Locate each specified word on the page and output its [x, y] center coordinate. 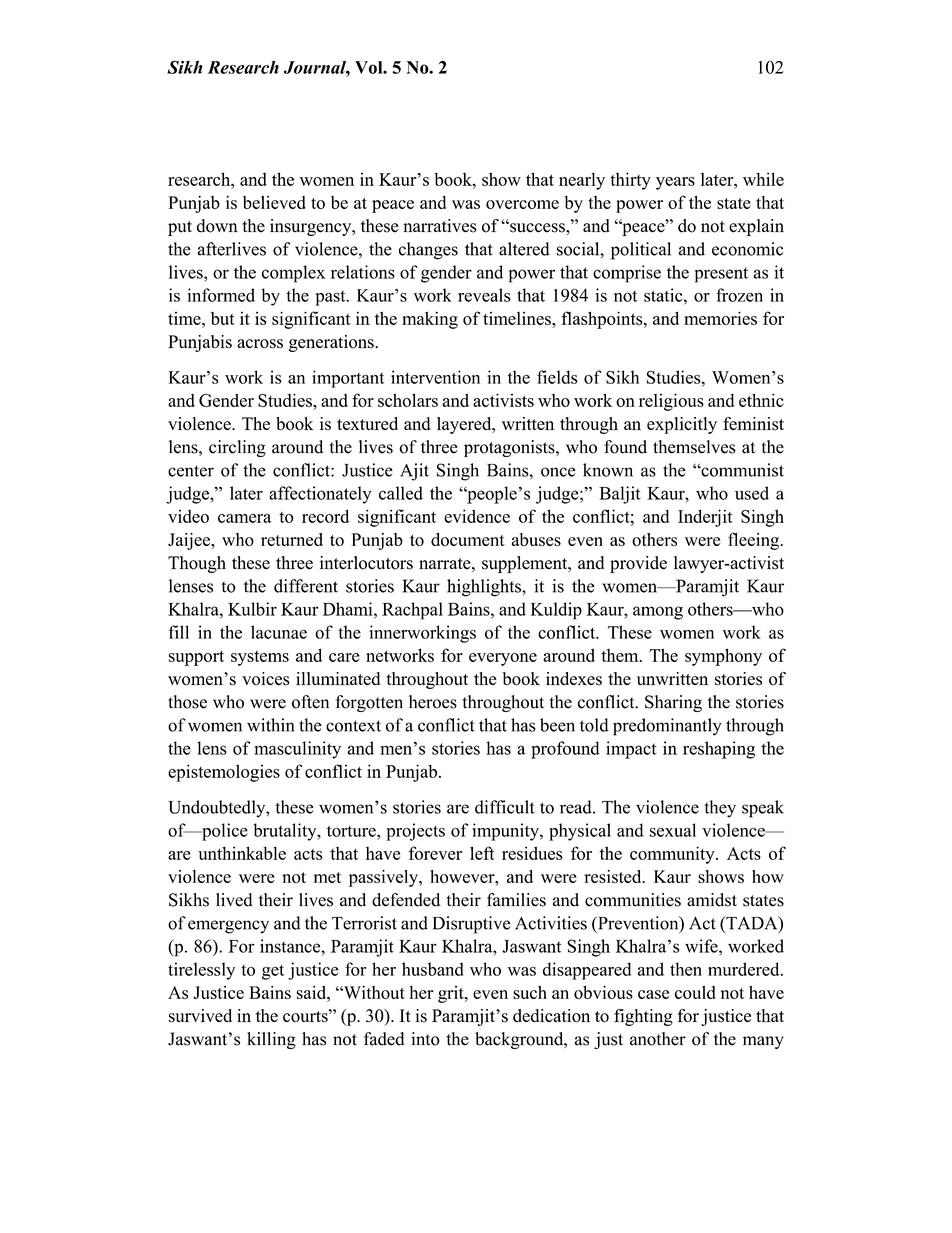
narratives [440, 226]
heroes [433, 702]
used [752, 493]
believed [274, 202]
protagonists [510, 448]
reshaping [719, 750]
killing [271, 1040]
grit [452, 994]
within [270, 725]
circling [237, 448]
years [675, 183]
